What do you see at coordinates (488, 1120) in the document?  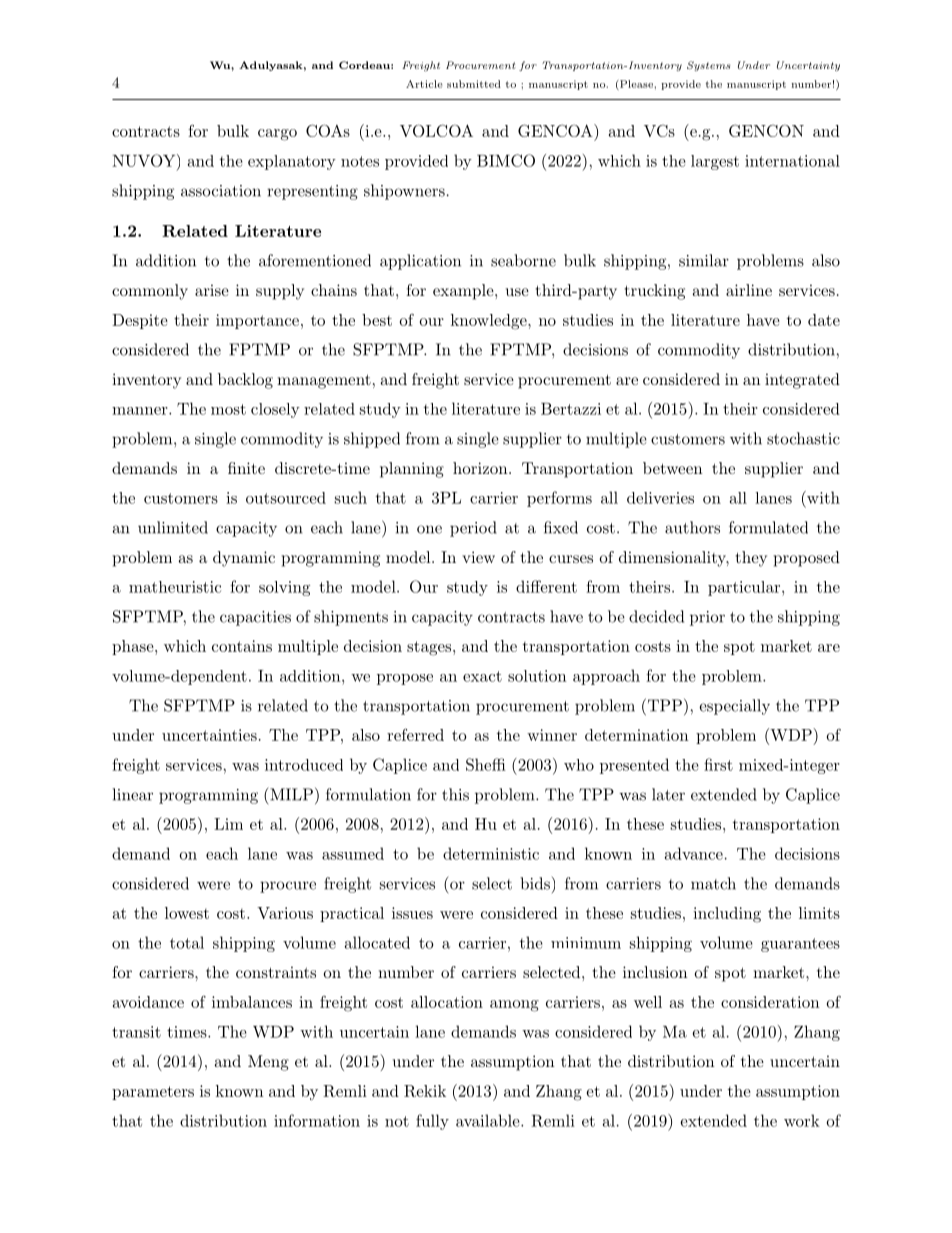 I see `available` at bounding box center [488, 1120].
